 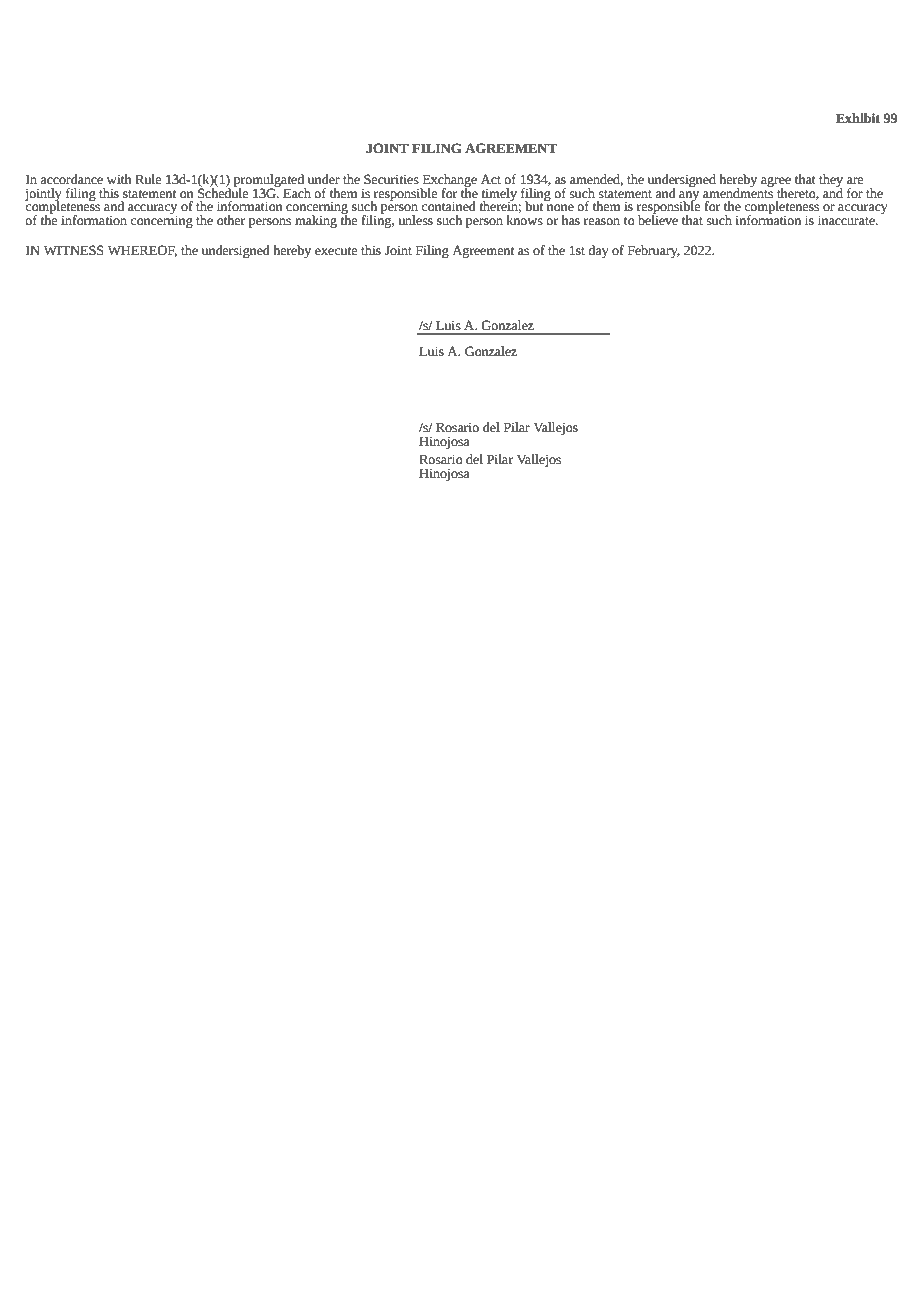 I want to click on execute, so click(x=336, y=251).
